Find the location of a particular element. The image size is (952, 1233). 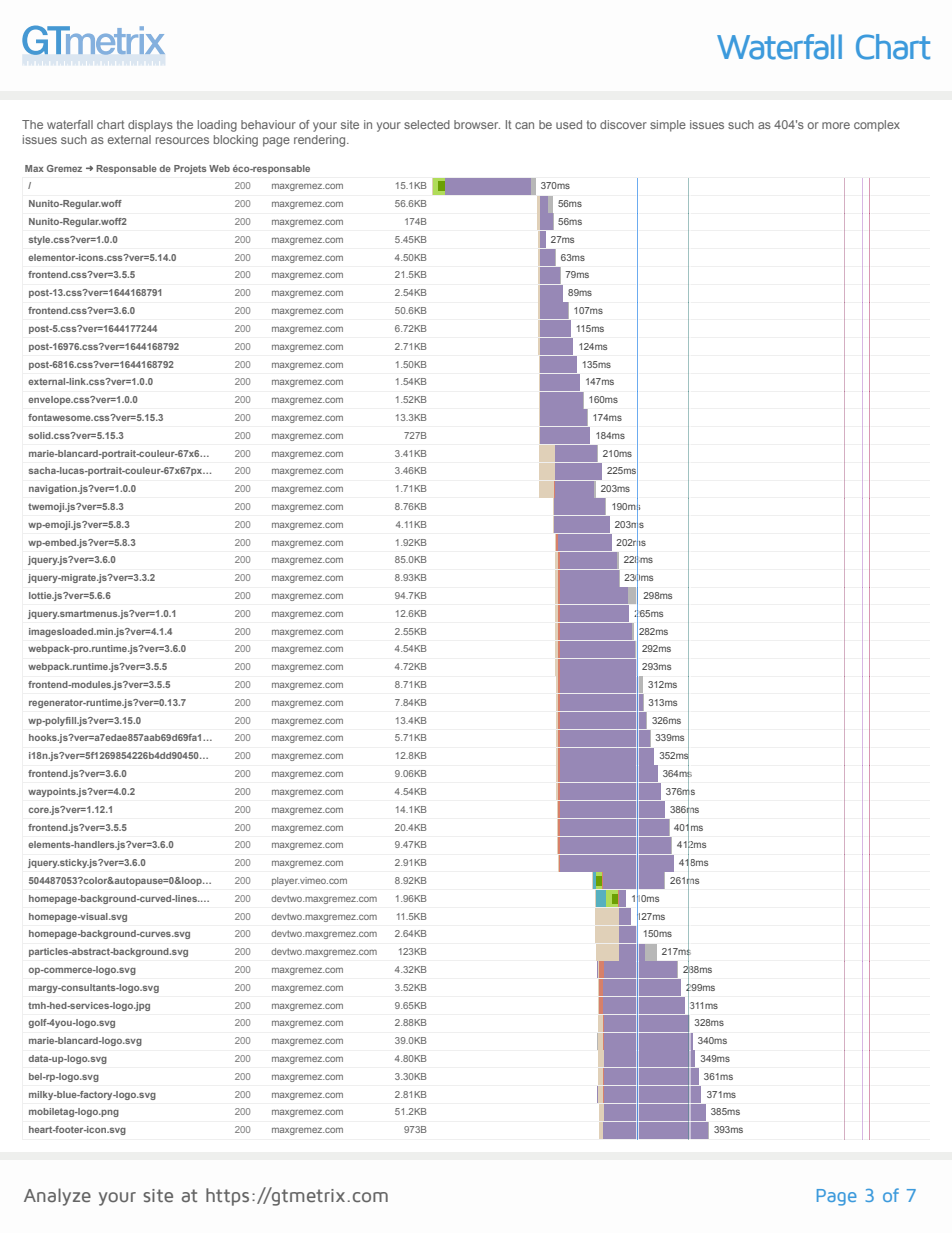

blocking is located at coordinates (236, 141).
